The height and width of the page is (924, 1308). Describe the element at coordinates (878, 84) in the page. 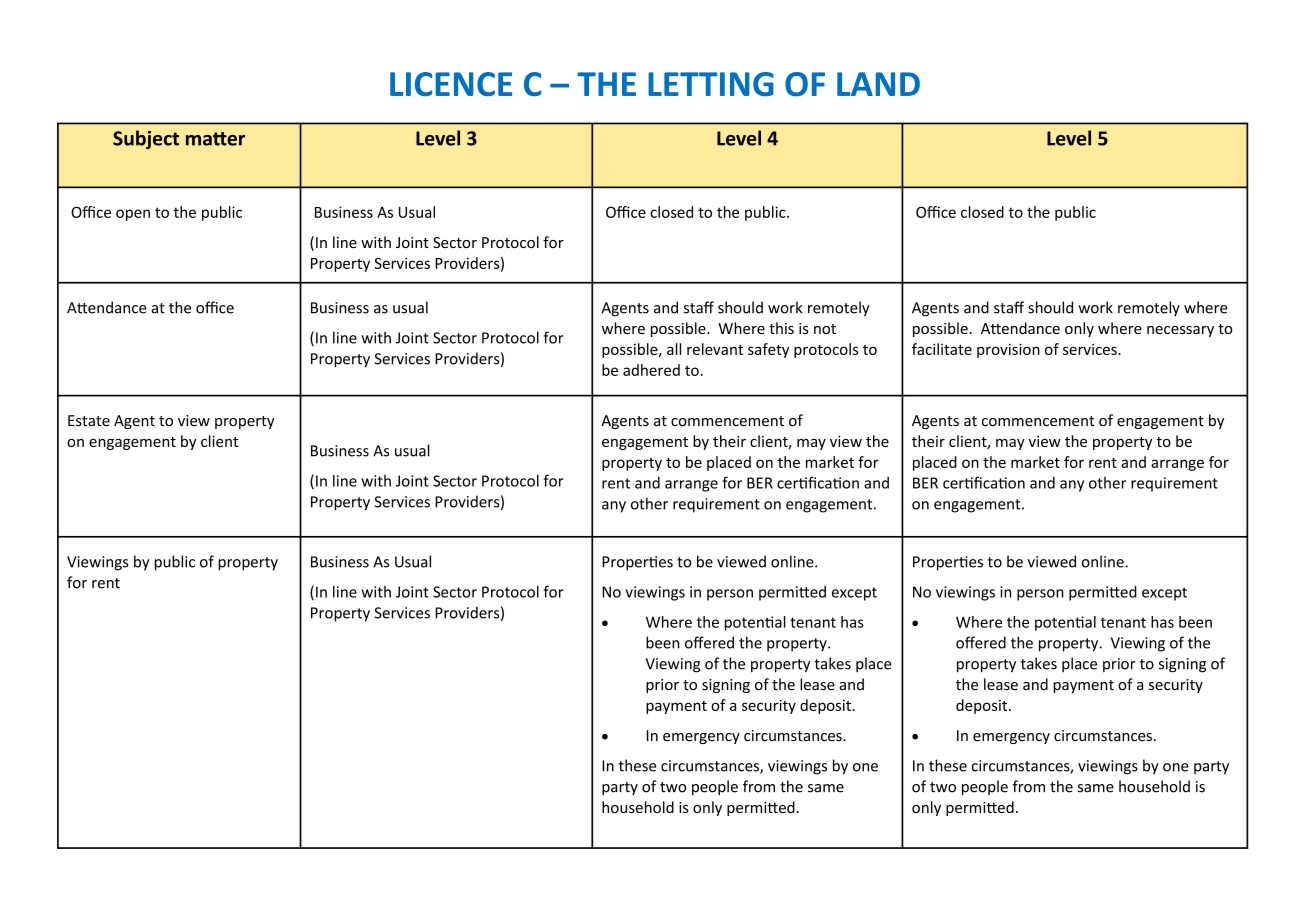

I see `LAND` at that location.
